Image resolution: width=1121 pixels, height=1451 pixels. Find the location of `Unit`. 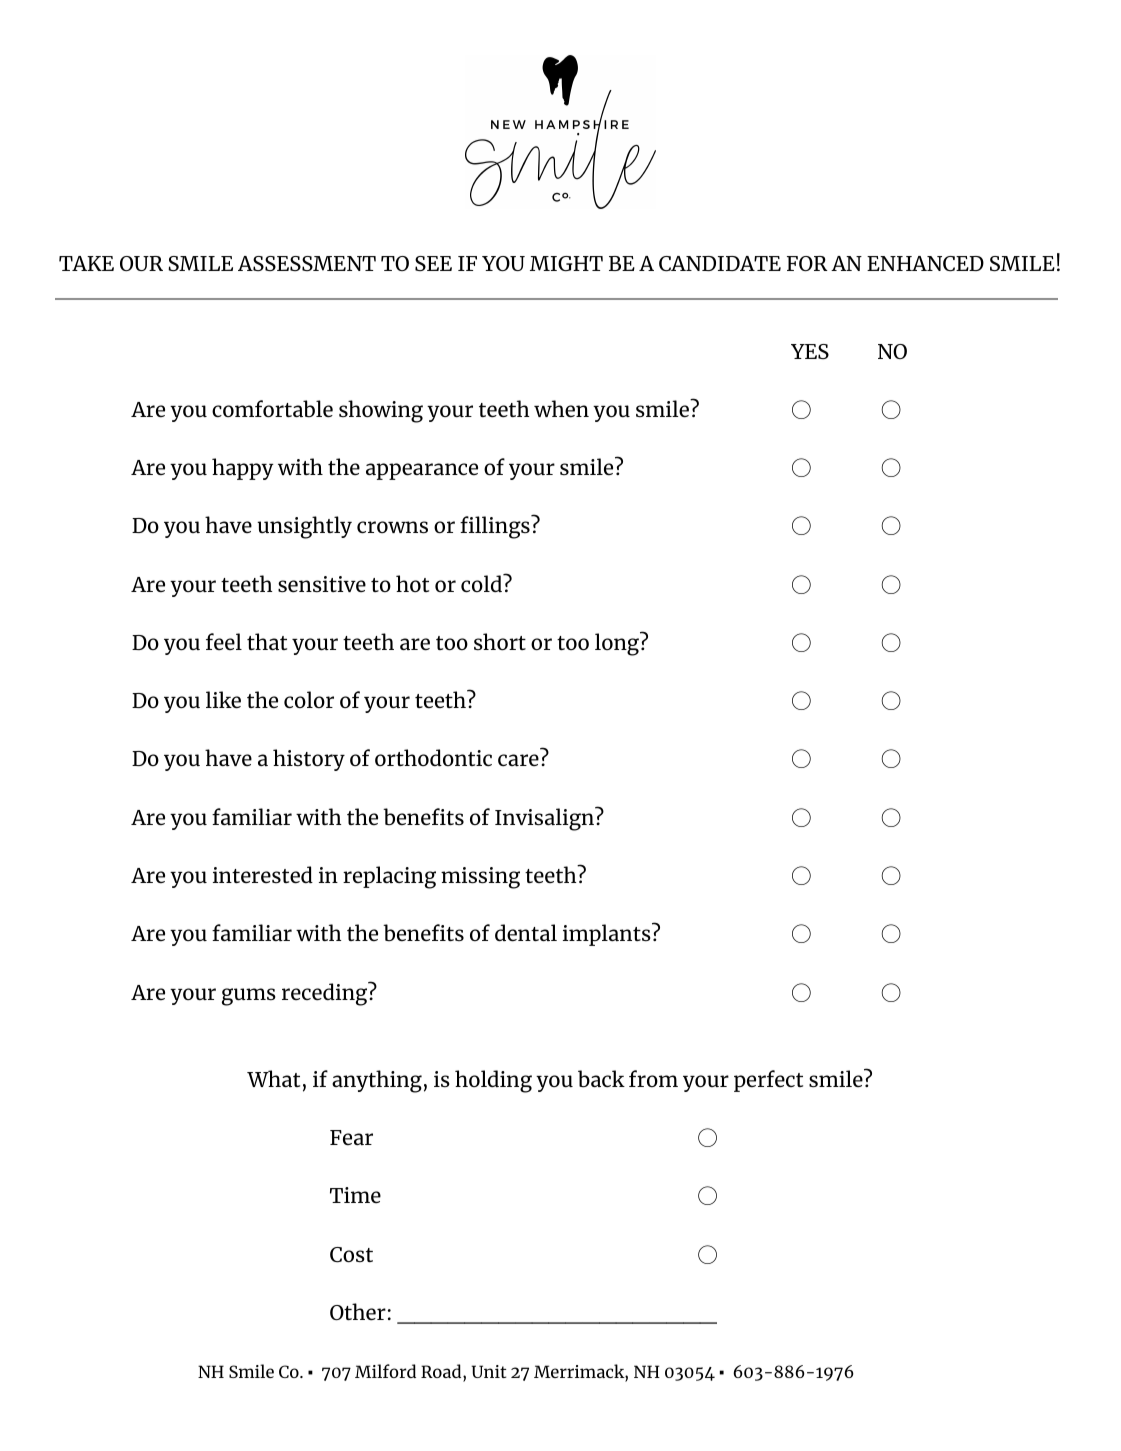

Unit is located at coordinates (488, 1371).
